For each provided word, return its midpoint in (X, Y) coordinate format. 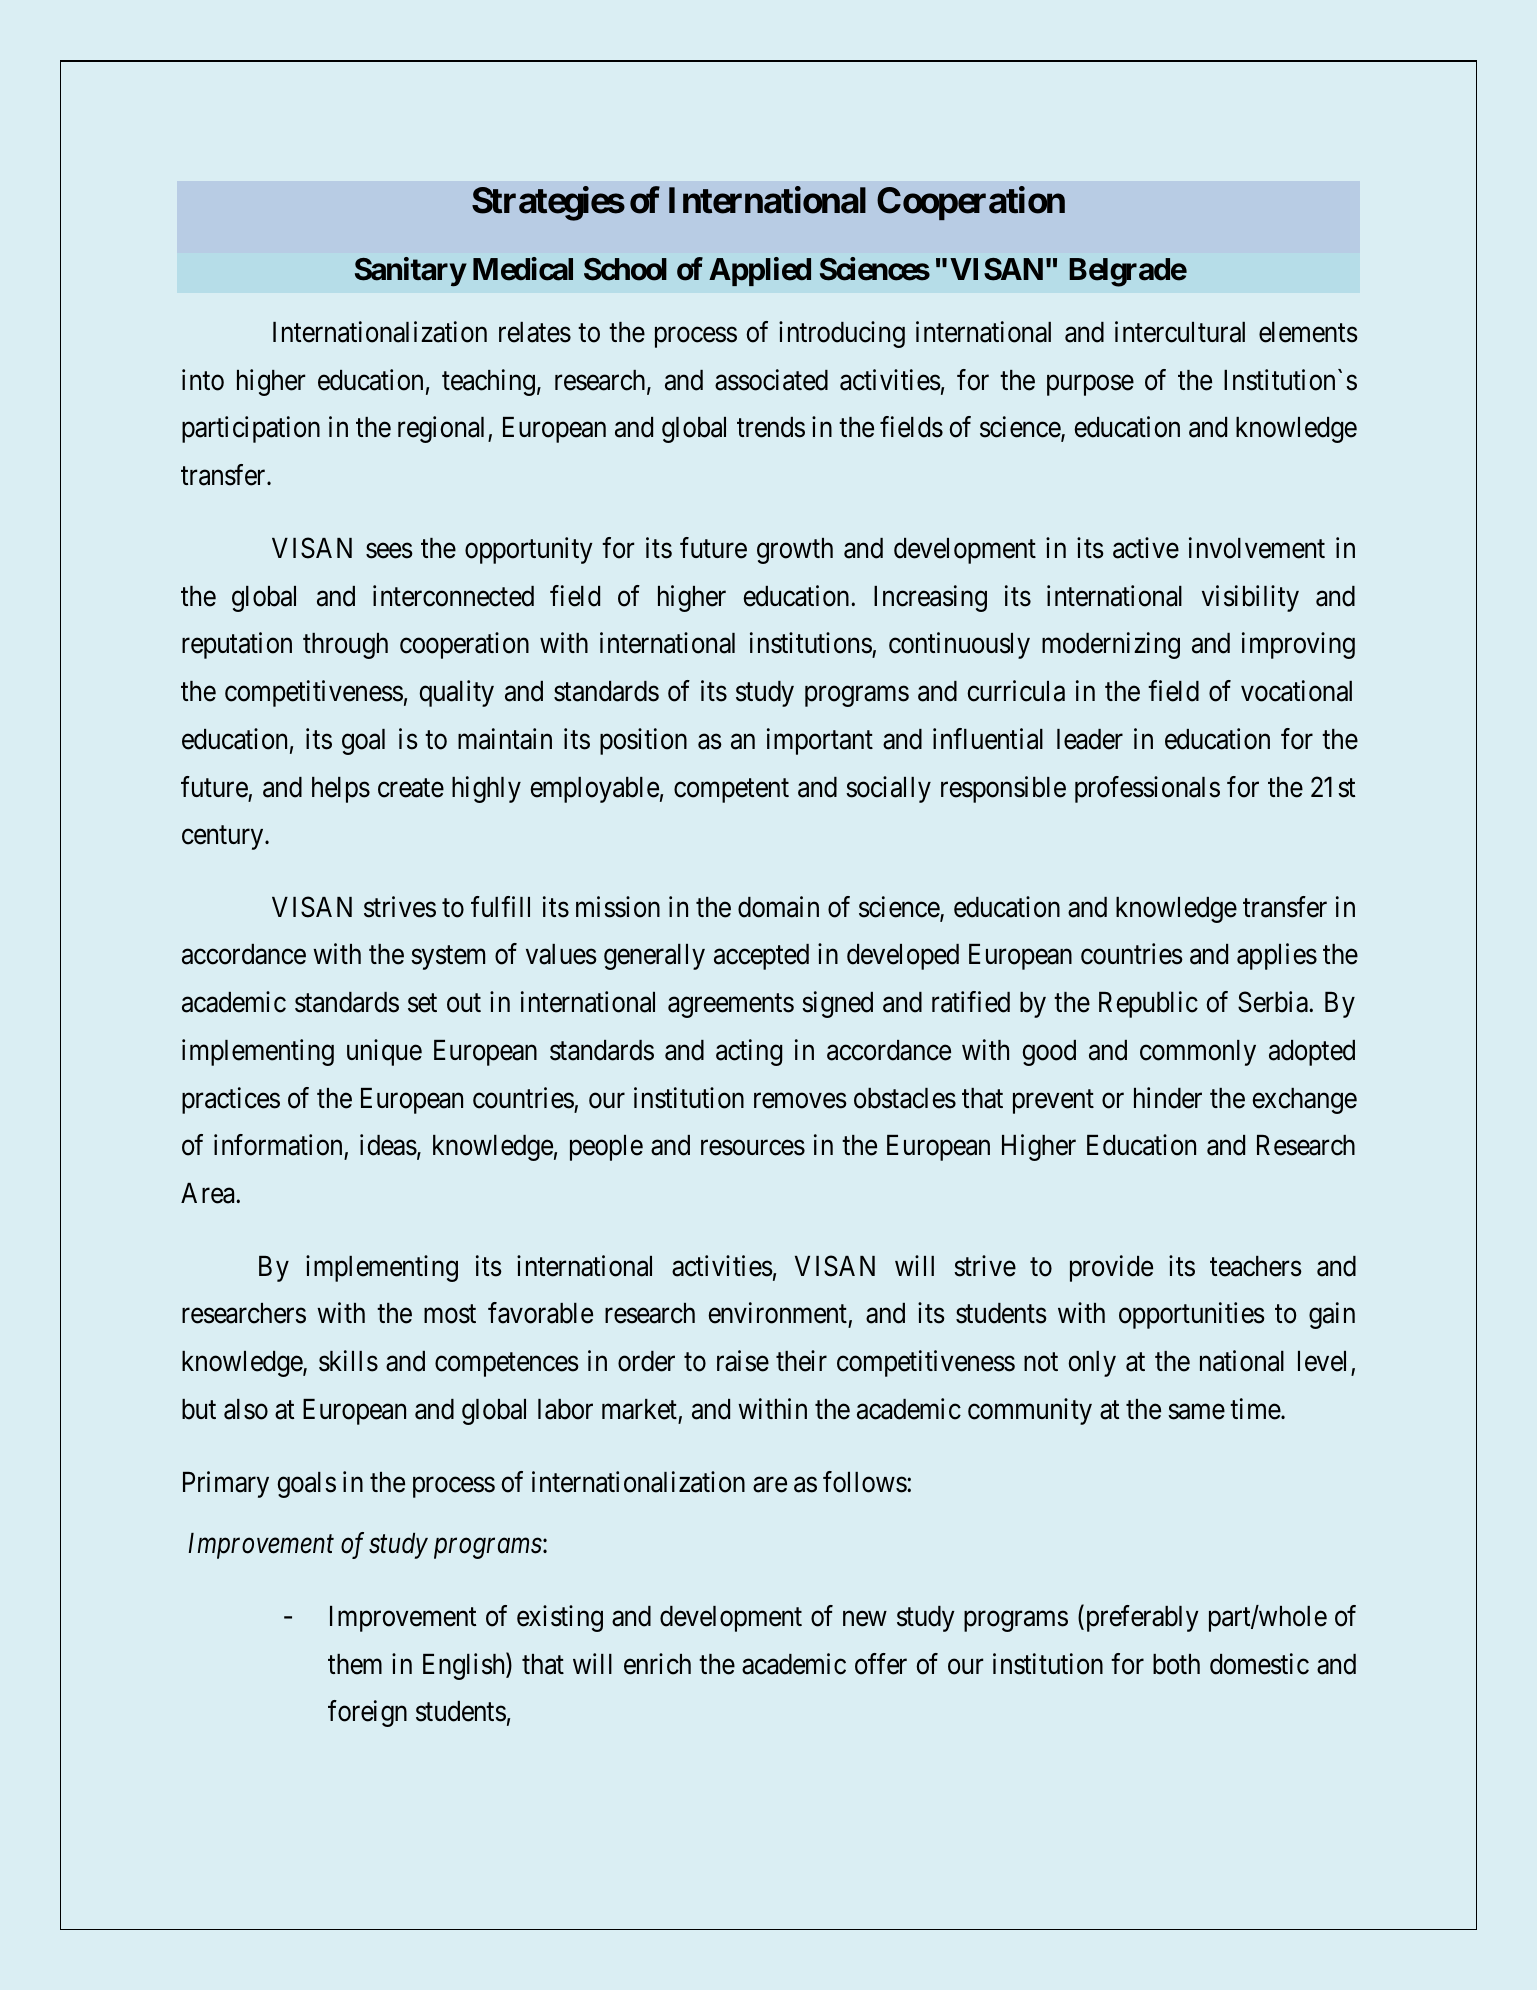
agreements (731, 1006)
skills (348, 1361)
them (355, 1664)
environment (778, 1314)
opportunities (1192, 1315)
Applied (760, 271)
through (345, 646)
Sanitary (410, 272)
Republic (1148, 1004)
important (820, 741)
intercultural (1180, 332)
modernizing (1111, 645)
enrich (657, 1664)
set (422, 1003)
